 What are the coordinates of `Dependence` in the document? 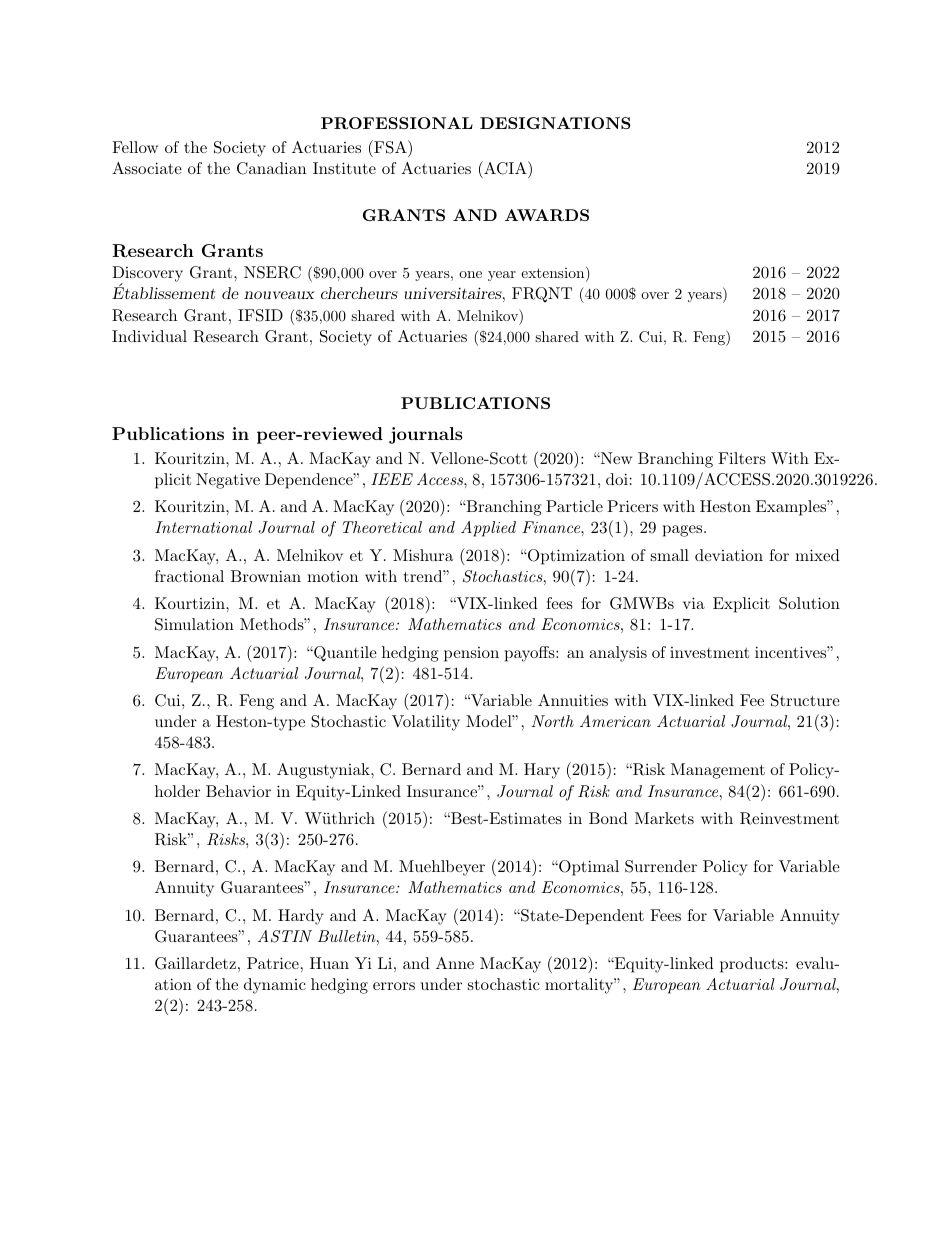 It's located at (310, 481).
